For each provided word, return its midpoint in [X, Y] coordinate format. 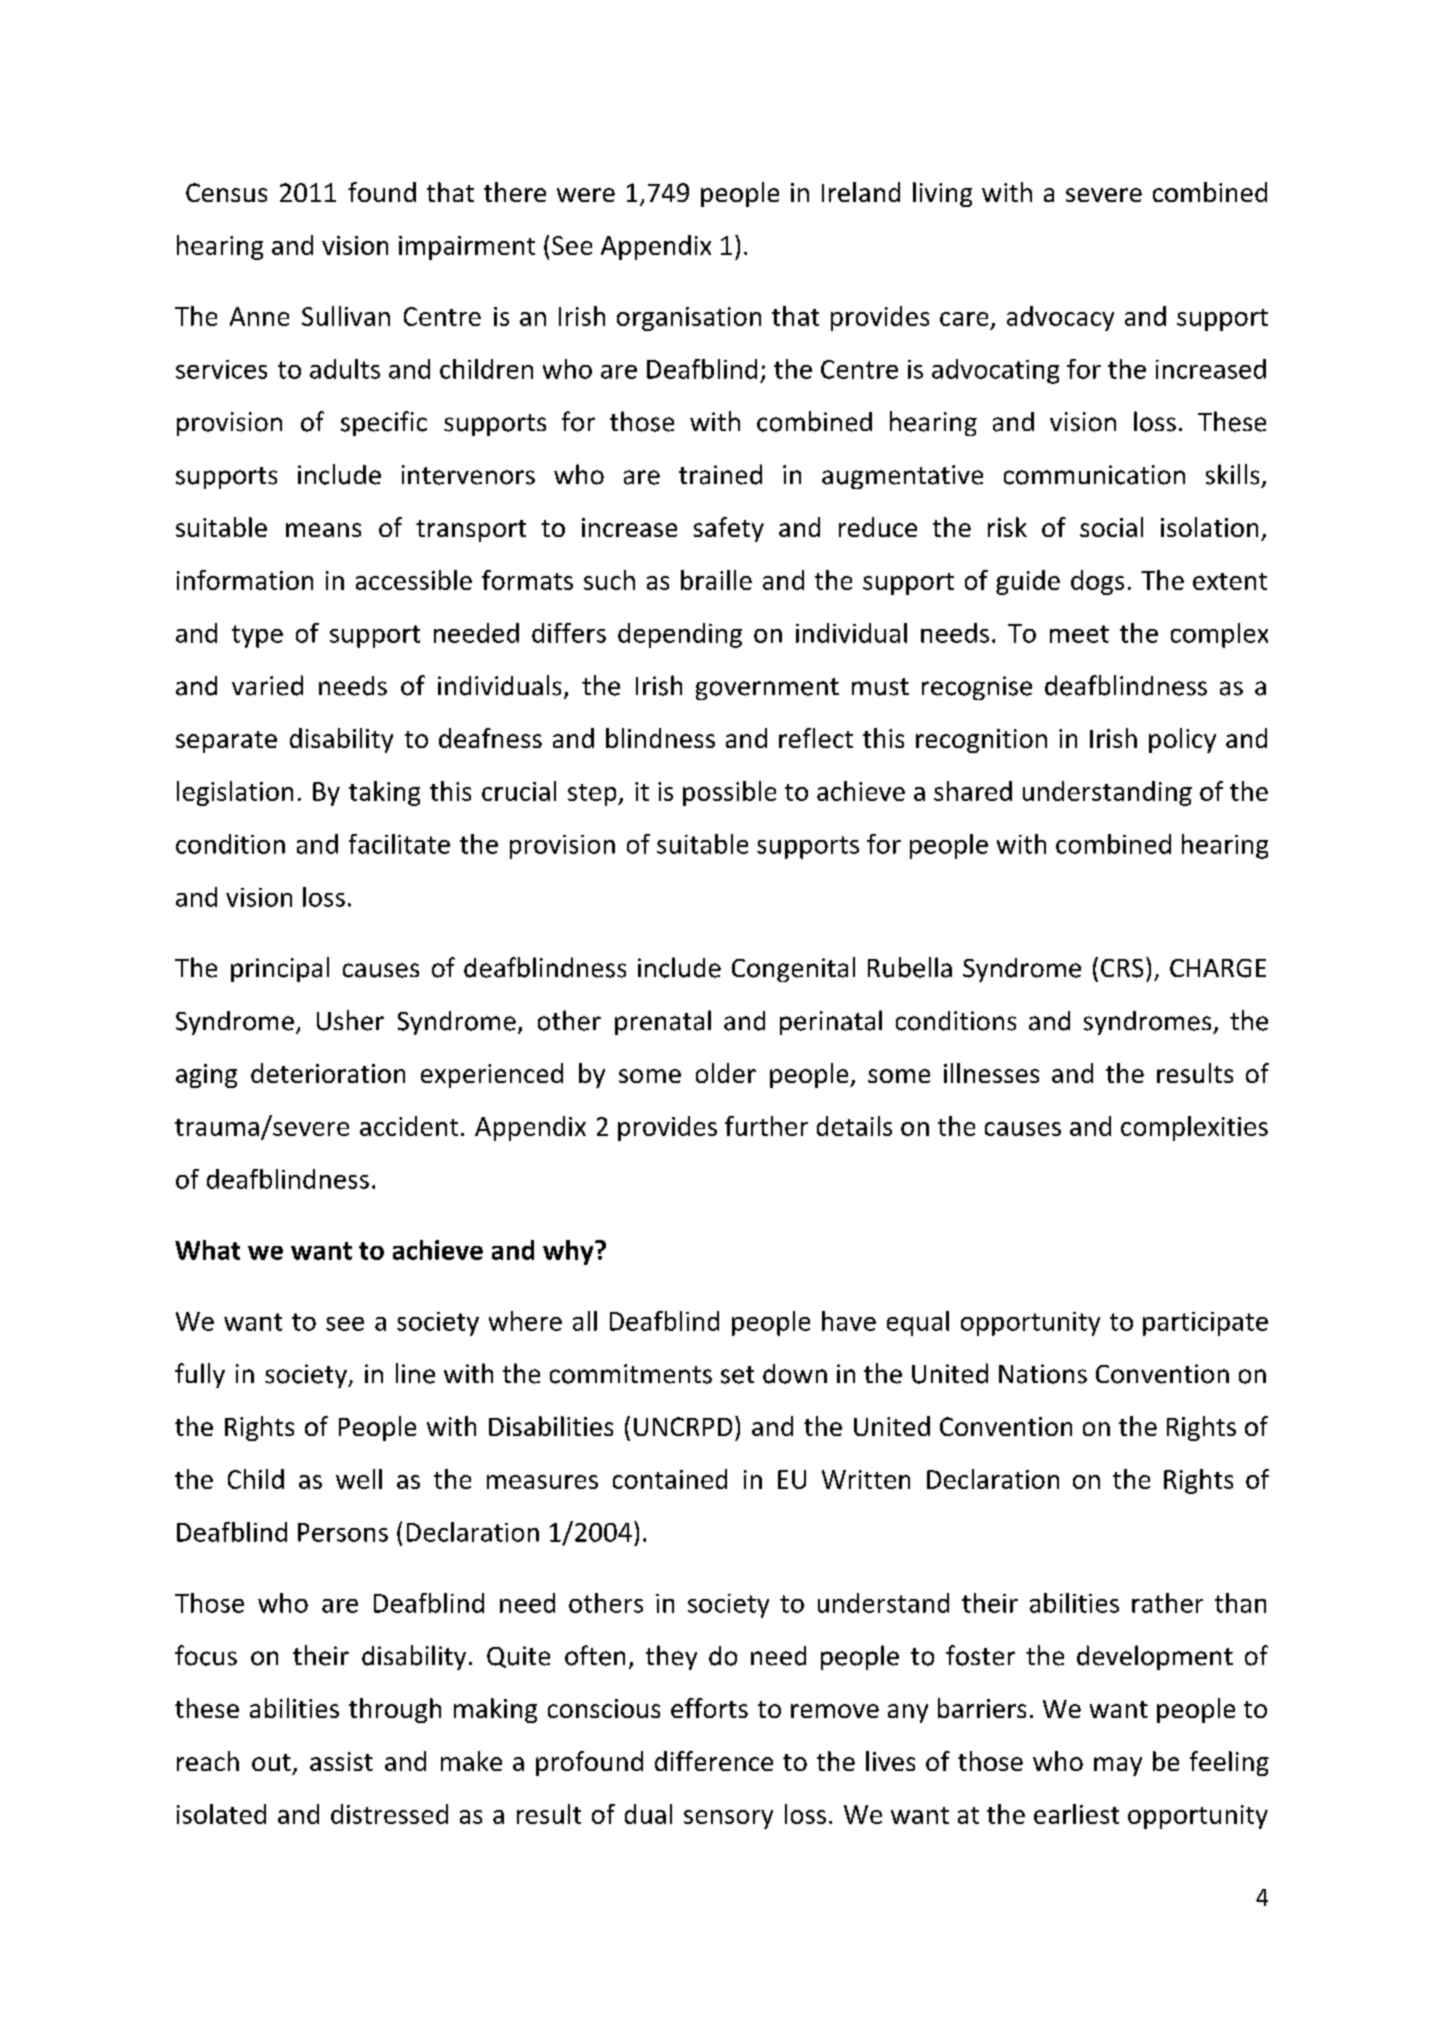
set [737, 1375]
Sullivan [346, 316]
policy [1182, 740]
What [207, 1250]
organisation [689, 319]
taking [384, 793]
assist [341, 1761]
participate [1205, 1324]
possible [729, 793]
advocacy [1060, 318]
